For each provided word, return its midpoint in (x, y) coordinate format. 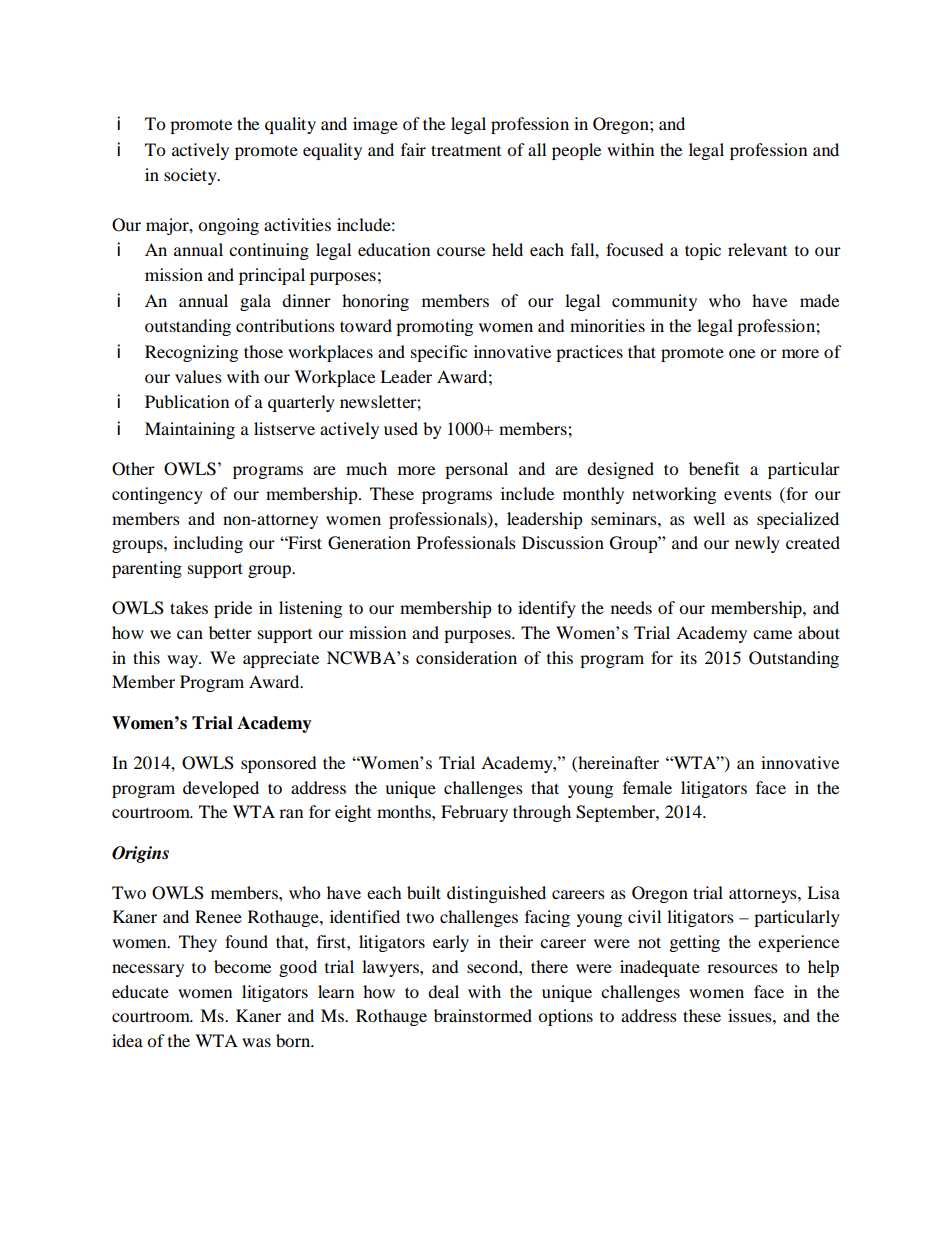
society (191, 176)
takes (189, 607)
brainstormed (483, 1015)
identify (547, 609)
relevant (757, 249)
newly (757, 544)
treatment (466, 150)
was (256, 1042)
